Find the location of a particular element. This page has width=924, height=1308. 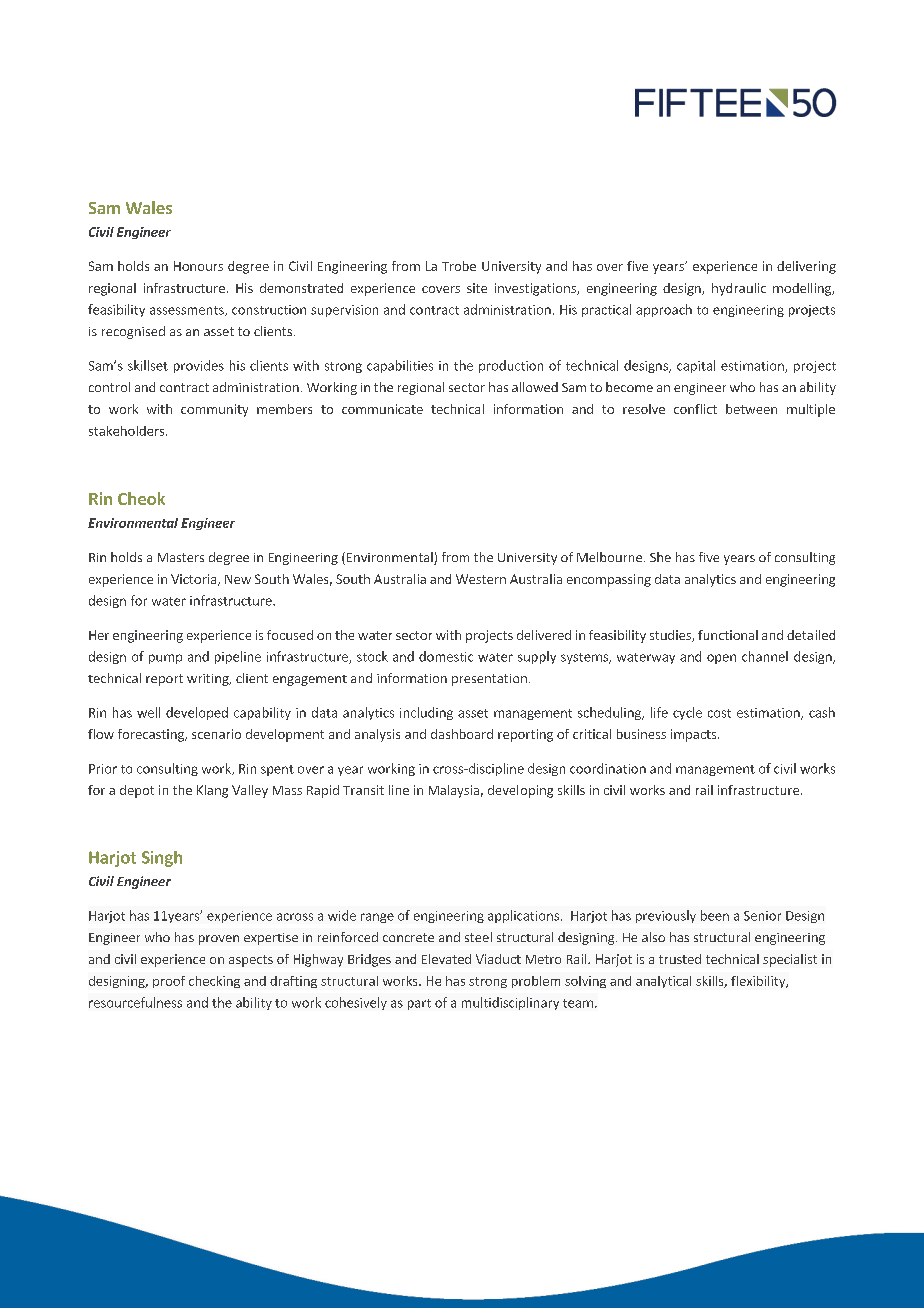

between is located at coordinates (751, 409).
